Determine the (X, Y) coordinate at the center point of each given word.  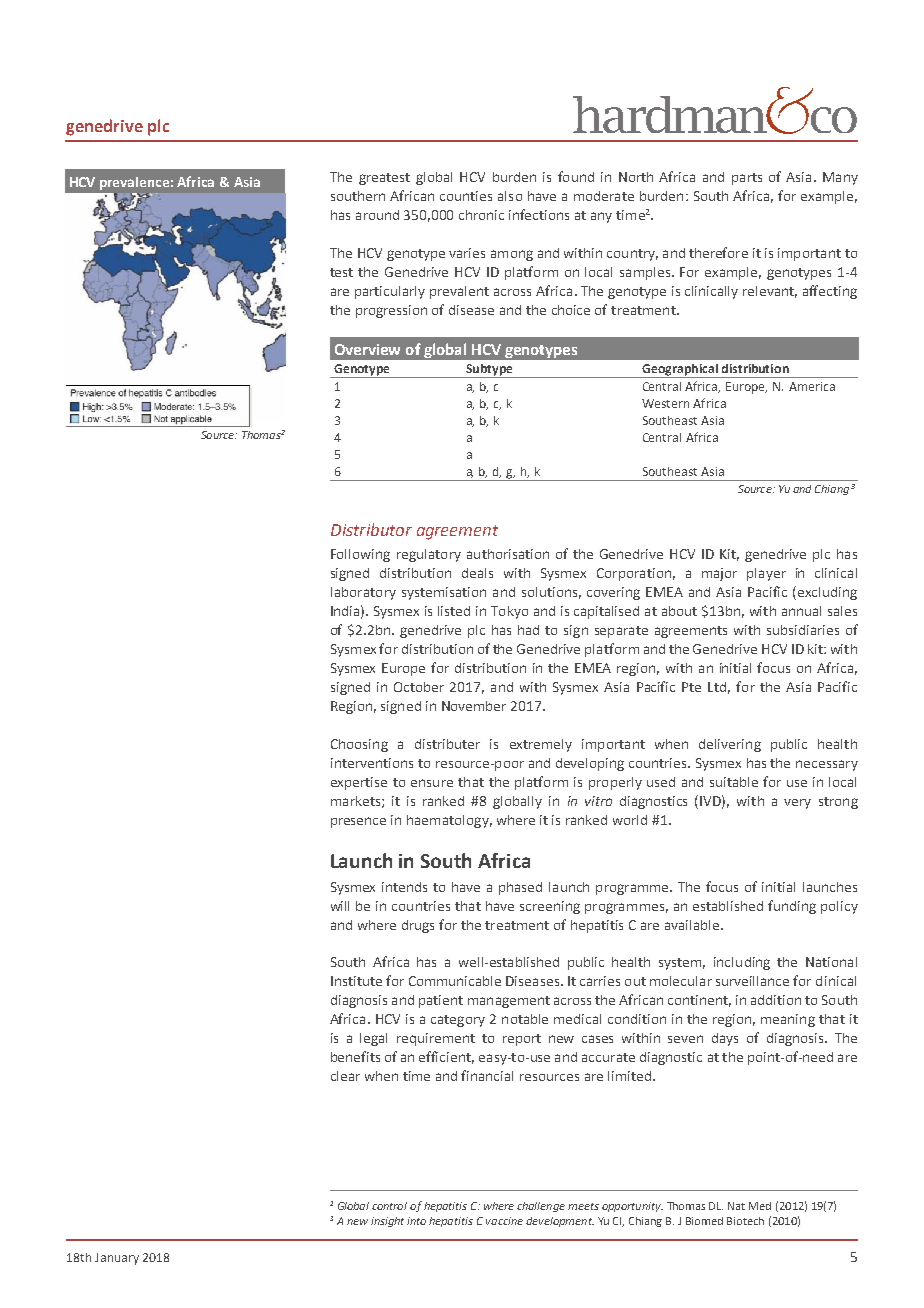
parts (747, 179)
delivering (730, 745)
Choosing (359, 745)
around (377, 215)
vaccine (504, 1221)
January (117, 1259)
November (474, 706)
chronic (481, 215)
